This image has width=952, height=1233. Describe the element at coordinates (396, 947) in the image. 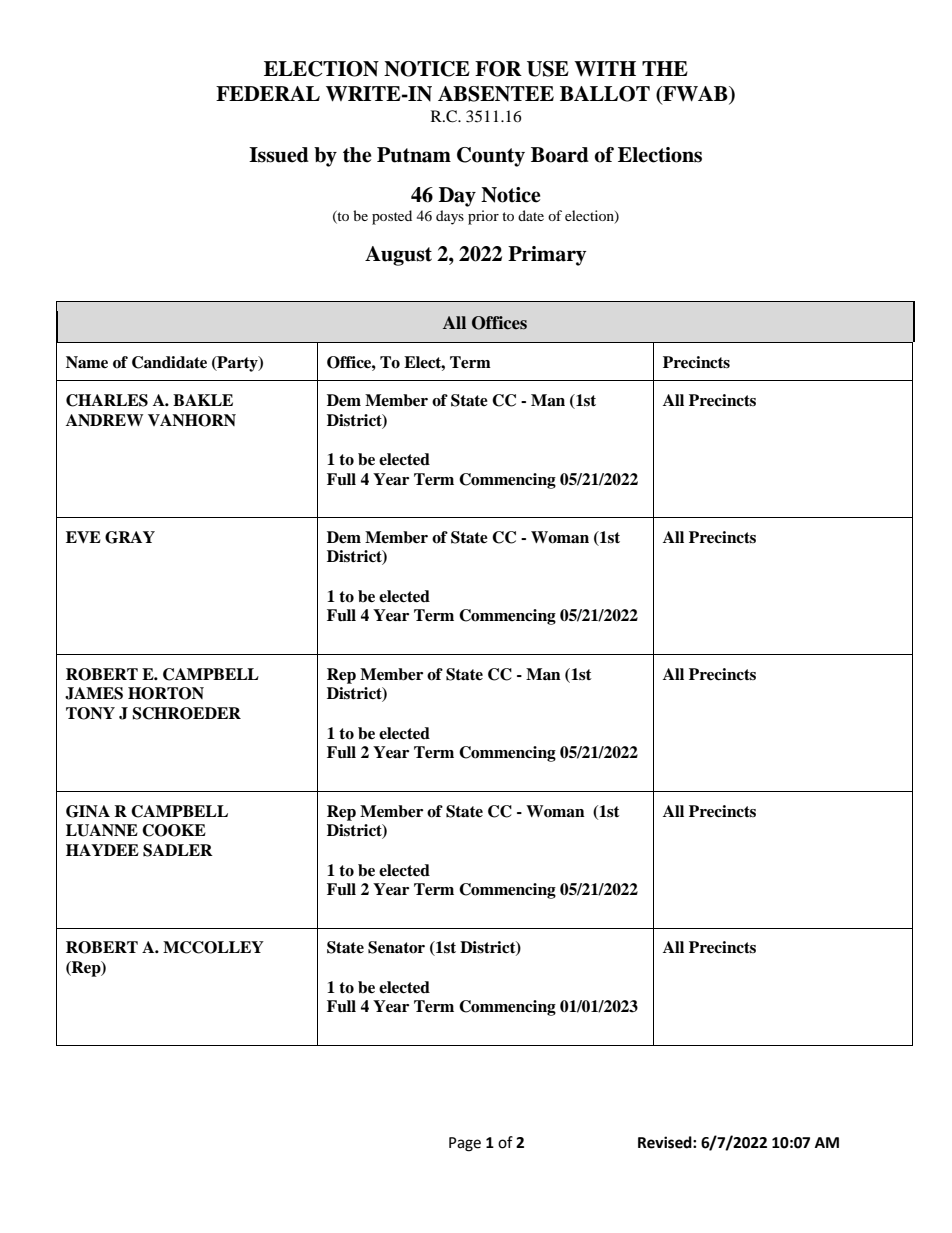

I see `Senator` at that location.
